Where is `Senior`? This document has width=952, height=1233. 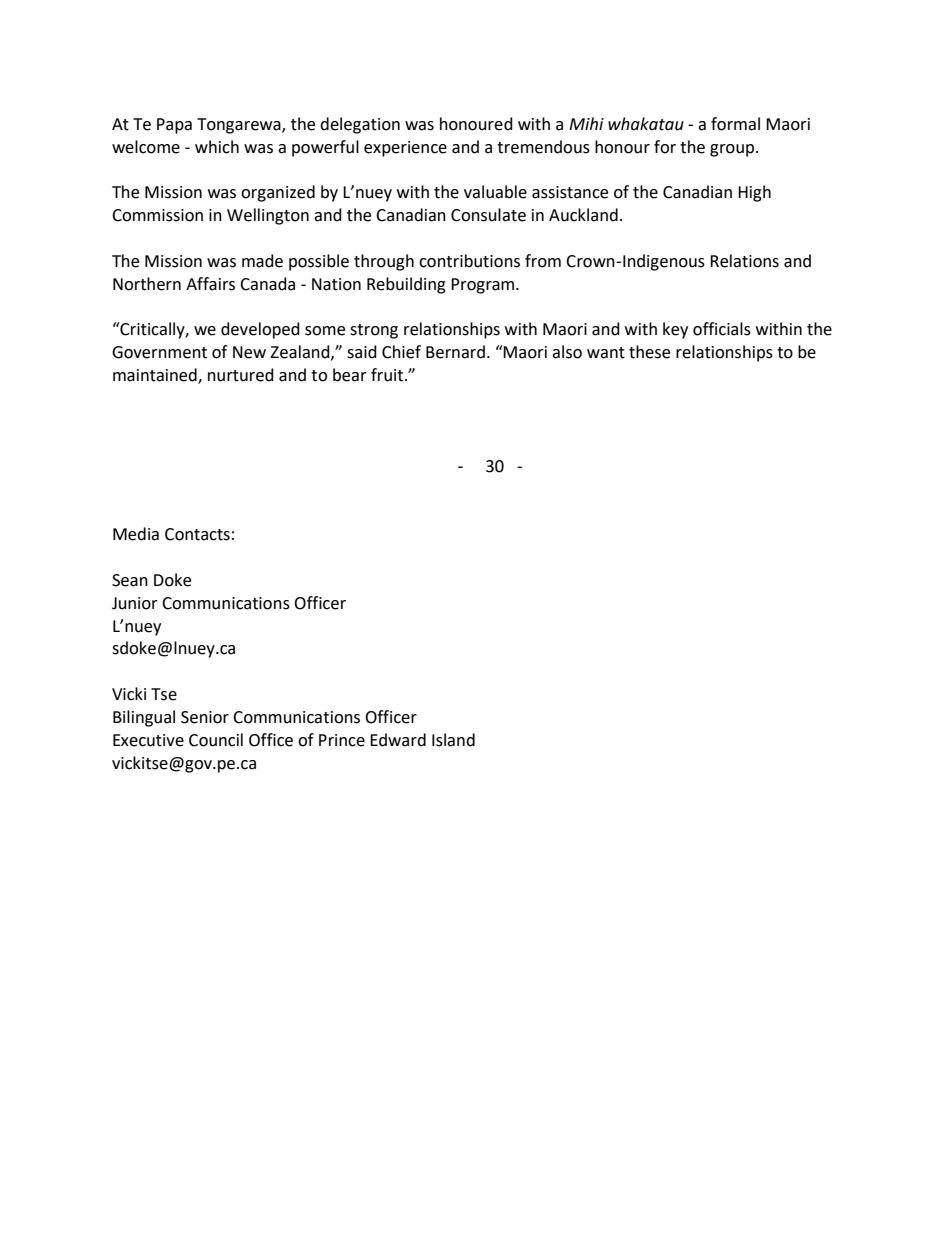
Senior is located at coordinates (205, 717).
